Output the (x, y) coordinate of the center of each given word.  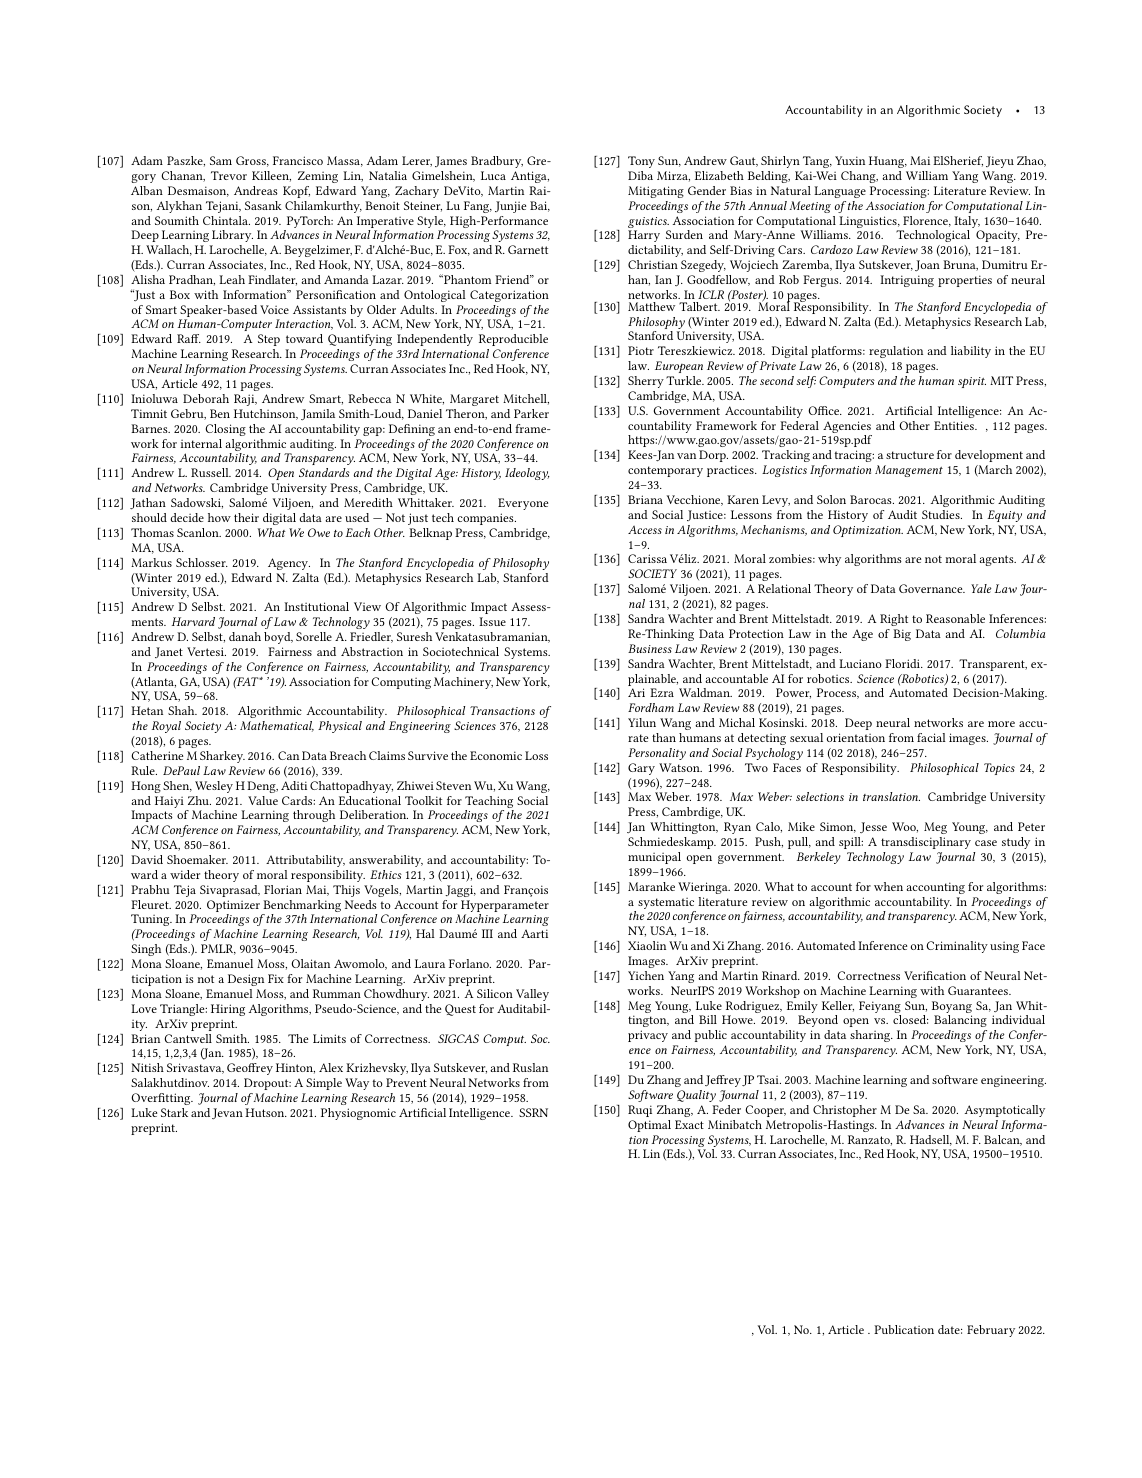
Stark (174, 1112)
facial (931, 737)
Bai (540, 206)
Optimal (649, 1126)
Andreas (256, 190)
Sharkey (222, 757)
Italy (967, 223)
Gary (641, 769)
